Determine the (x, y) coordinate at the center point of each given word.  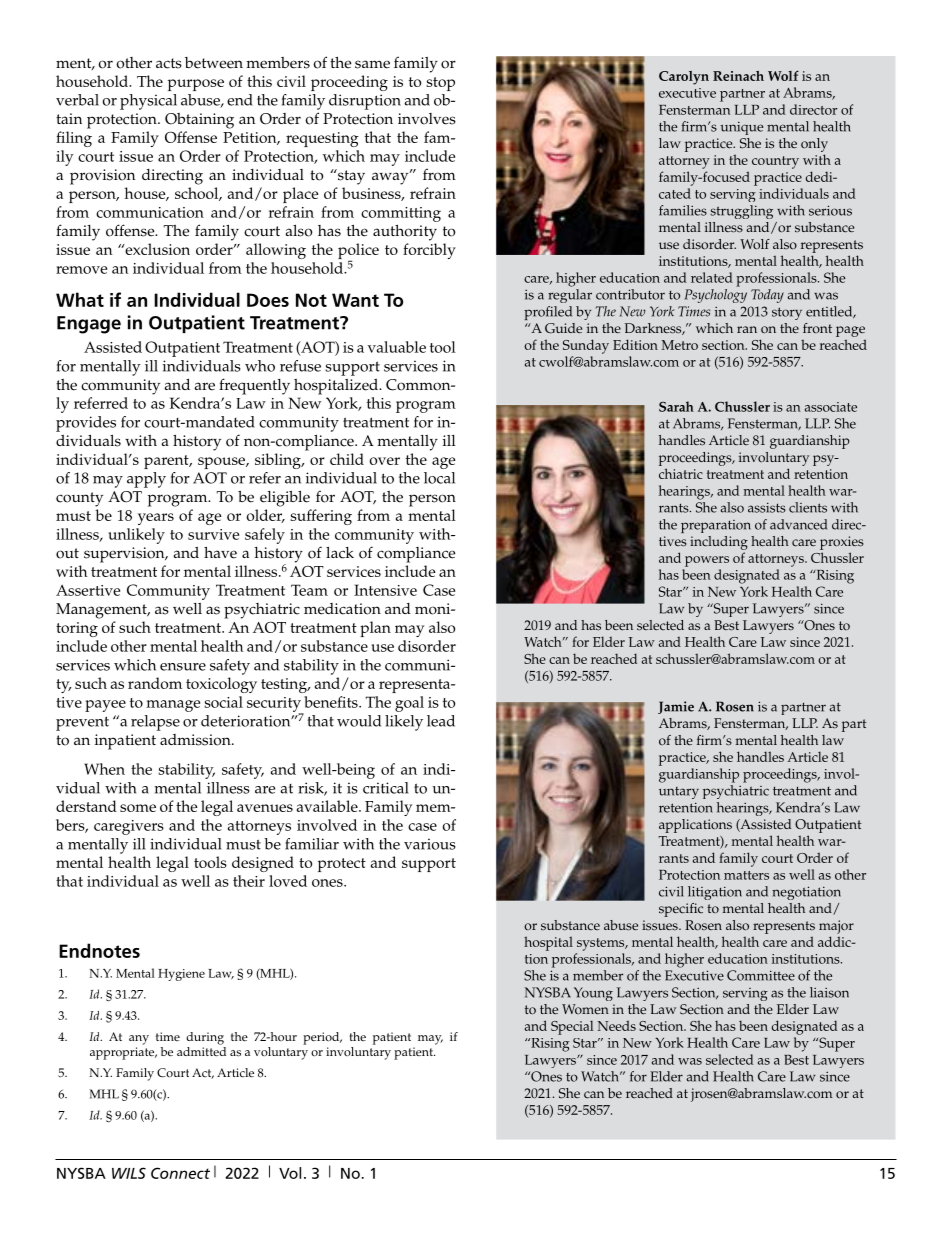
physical (148, 102)
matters (746, 875)
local (439, 478)
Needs (616, 1025)
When (104, 769)
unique (742, 128)
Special (572, 1027)
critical (386, 788)
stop (441, 84)
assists (767, 507)
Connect (180, 1173)
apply (146, 480)
